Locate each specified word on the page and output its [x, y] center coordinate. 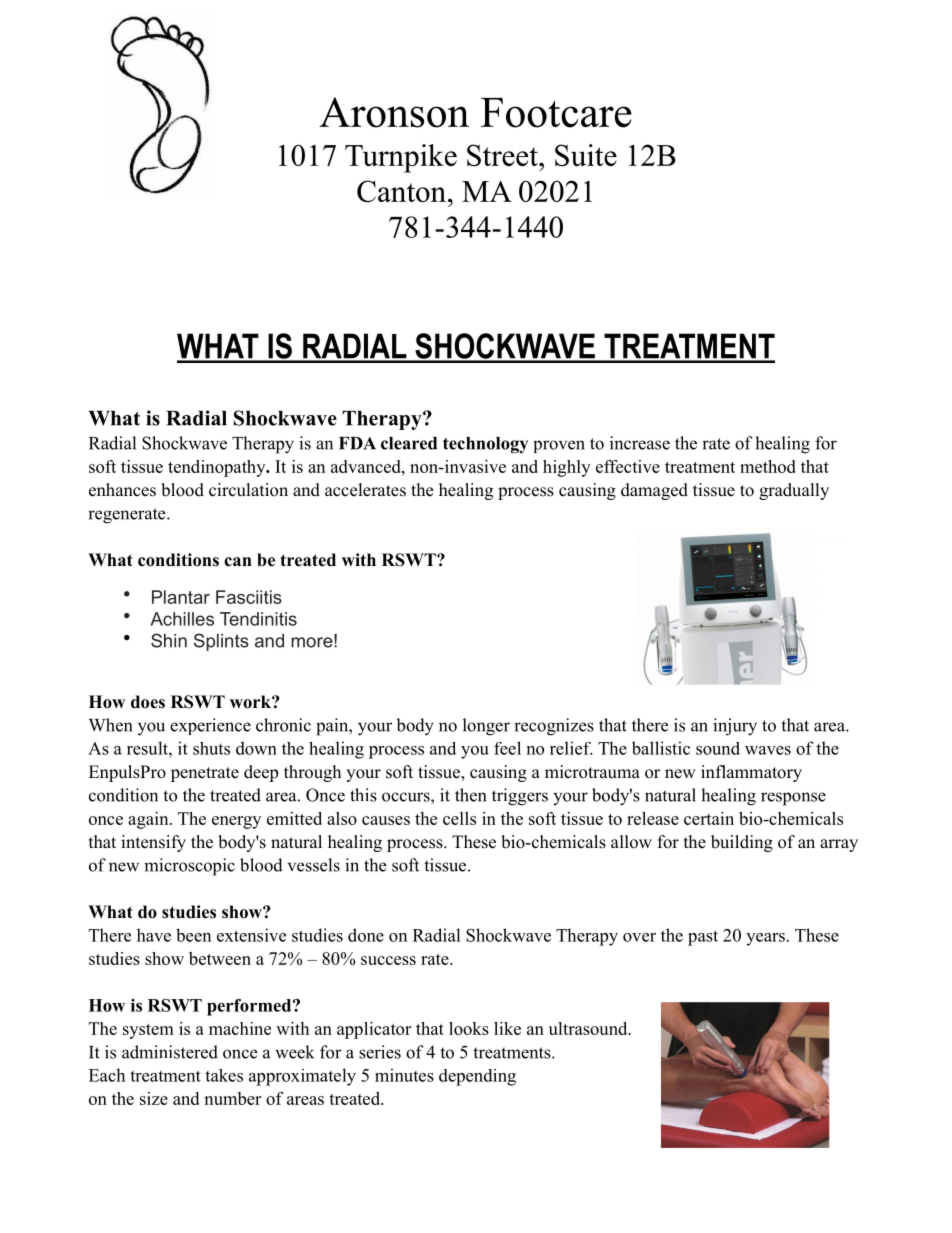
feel [507, 748]
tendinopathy [218, 468]
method [768, 466]
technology [485, 445]
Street [503, 155]
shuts [211, 748]
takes [224, 1075]
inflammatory [751, 773]
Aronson [394, 112]
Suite [586, 155]
